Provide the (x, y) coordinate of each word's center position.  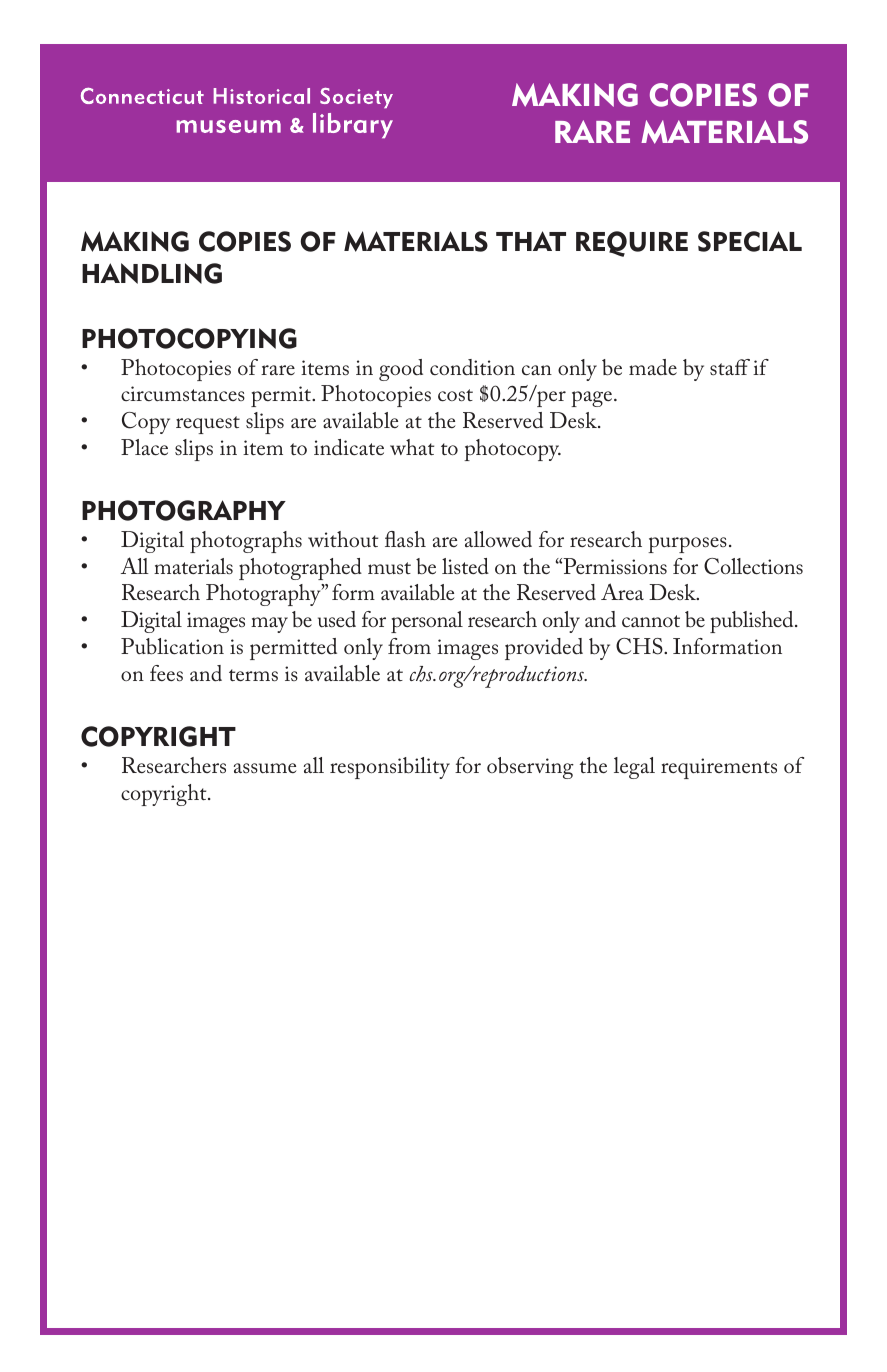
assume (265, 768)
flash (405, 539)
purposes (687, 545)
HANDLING (152, 273)
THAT (531, 241)
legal (634, 768)
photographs (246, 542)
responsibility (390, 768)
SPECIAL (750, 241)
